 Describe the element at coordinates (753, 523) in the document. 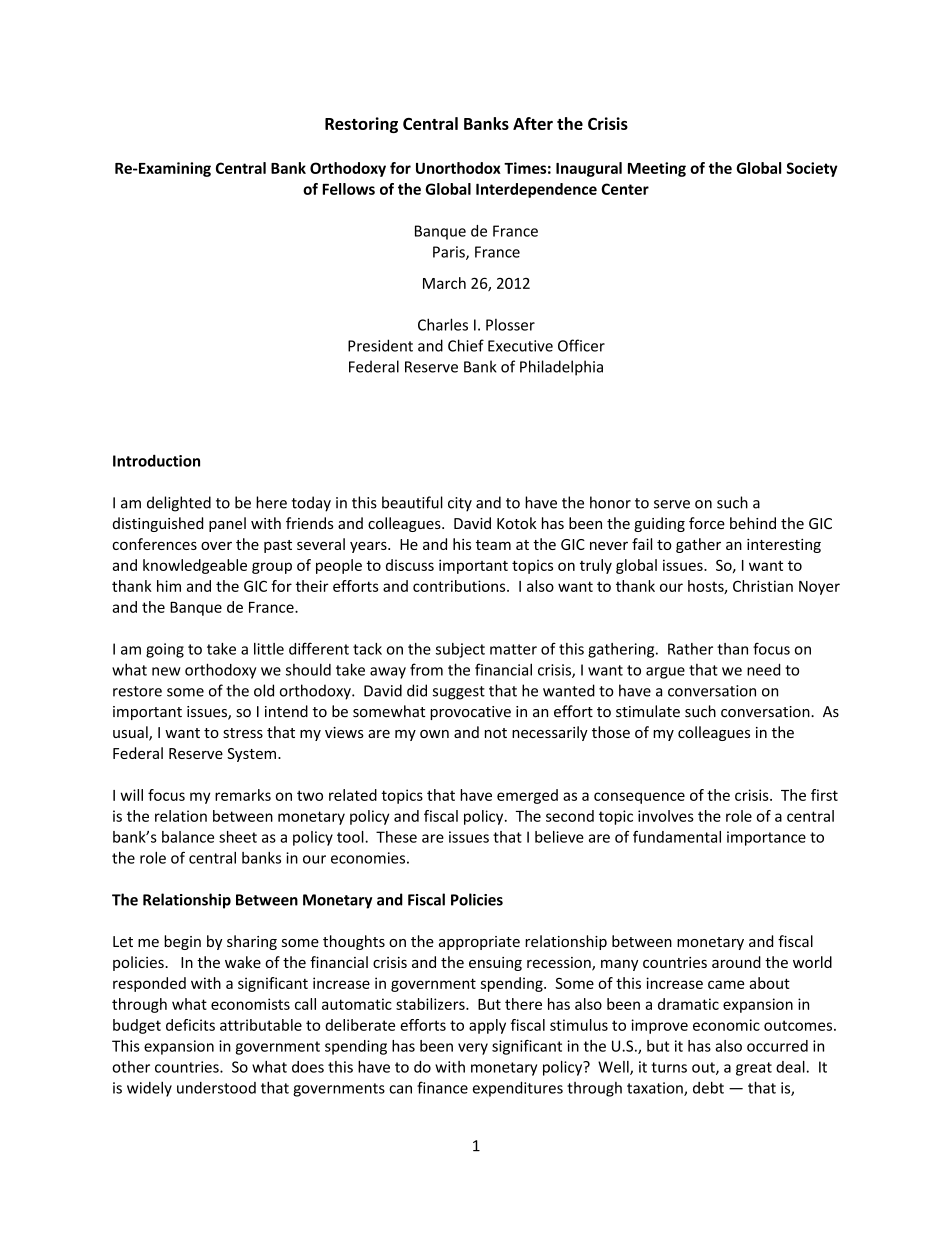

I see `behind` at that location.
